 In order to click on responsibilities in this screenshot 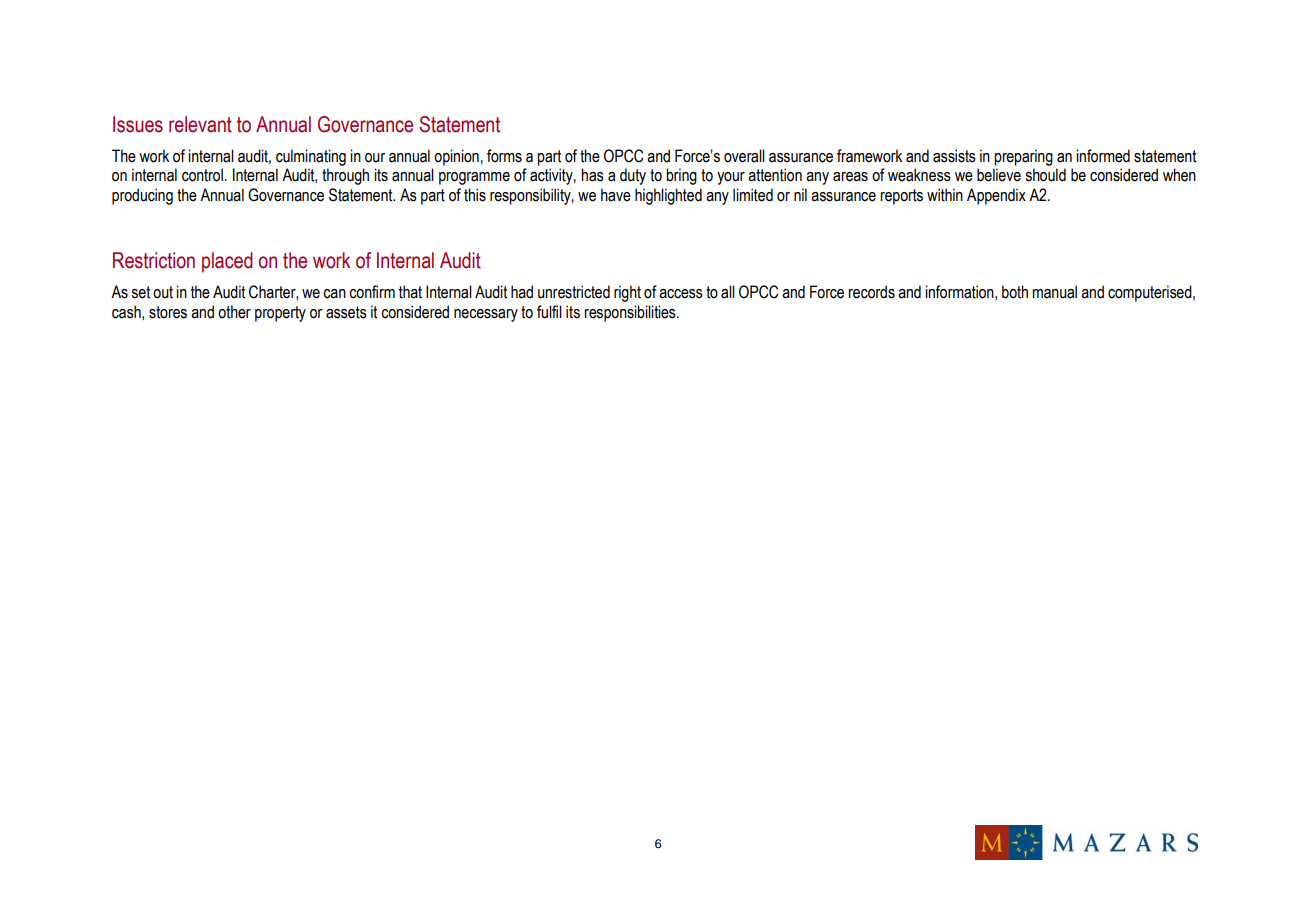, I will do `click(631, 313)`.
